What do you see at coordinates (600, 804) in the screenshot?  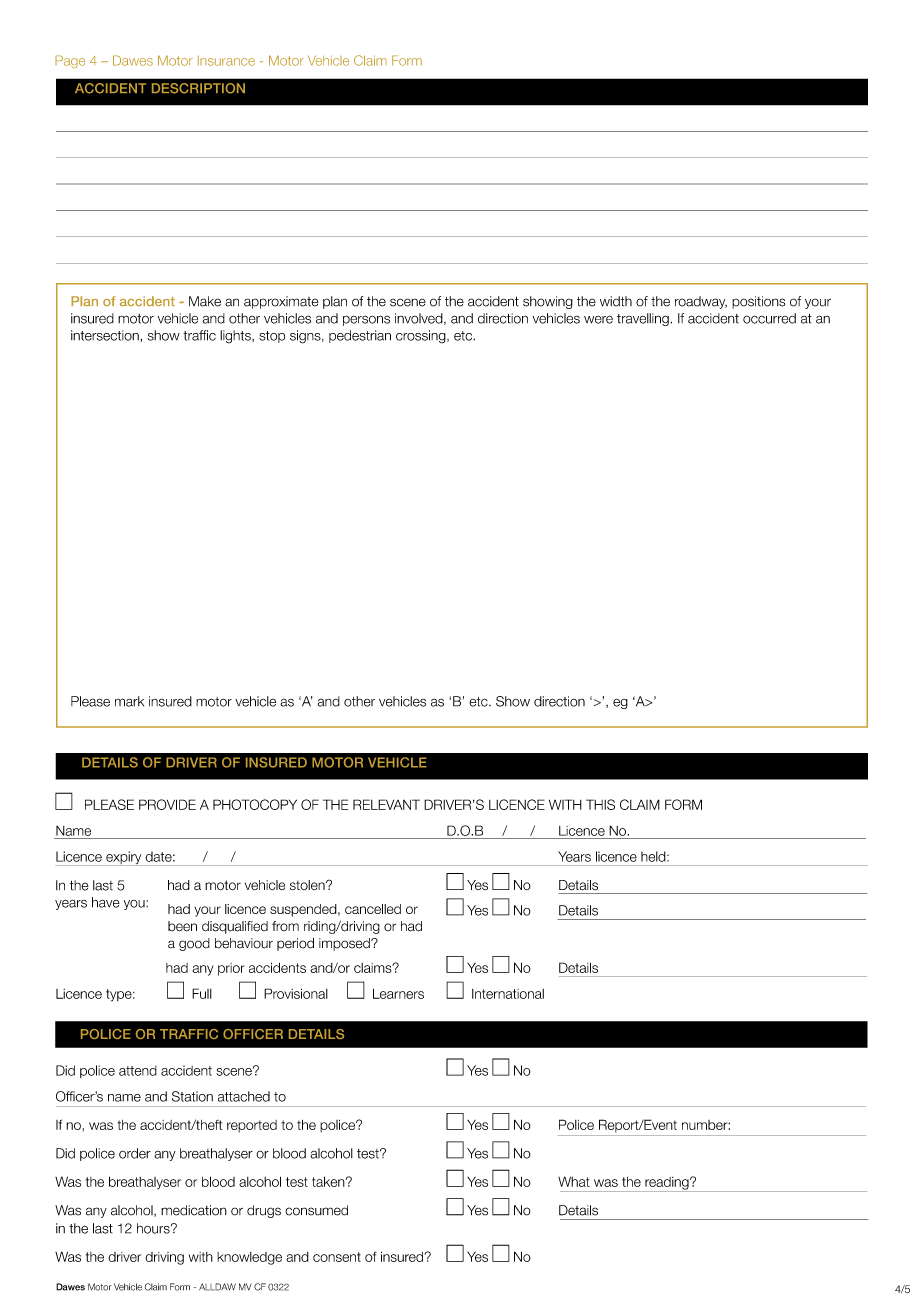 I see `THIS` at bounding box center [600, 804].
